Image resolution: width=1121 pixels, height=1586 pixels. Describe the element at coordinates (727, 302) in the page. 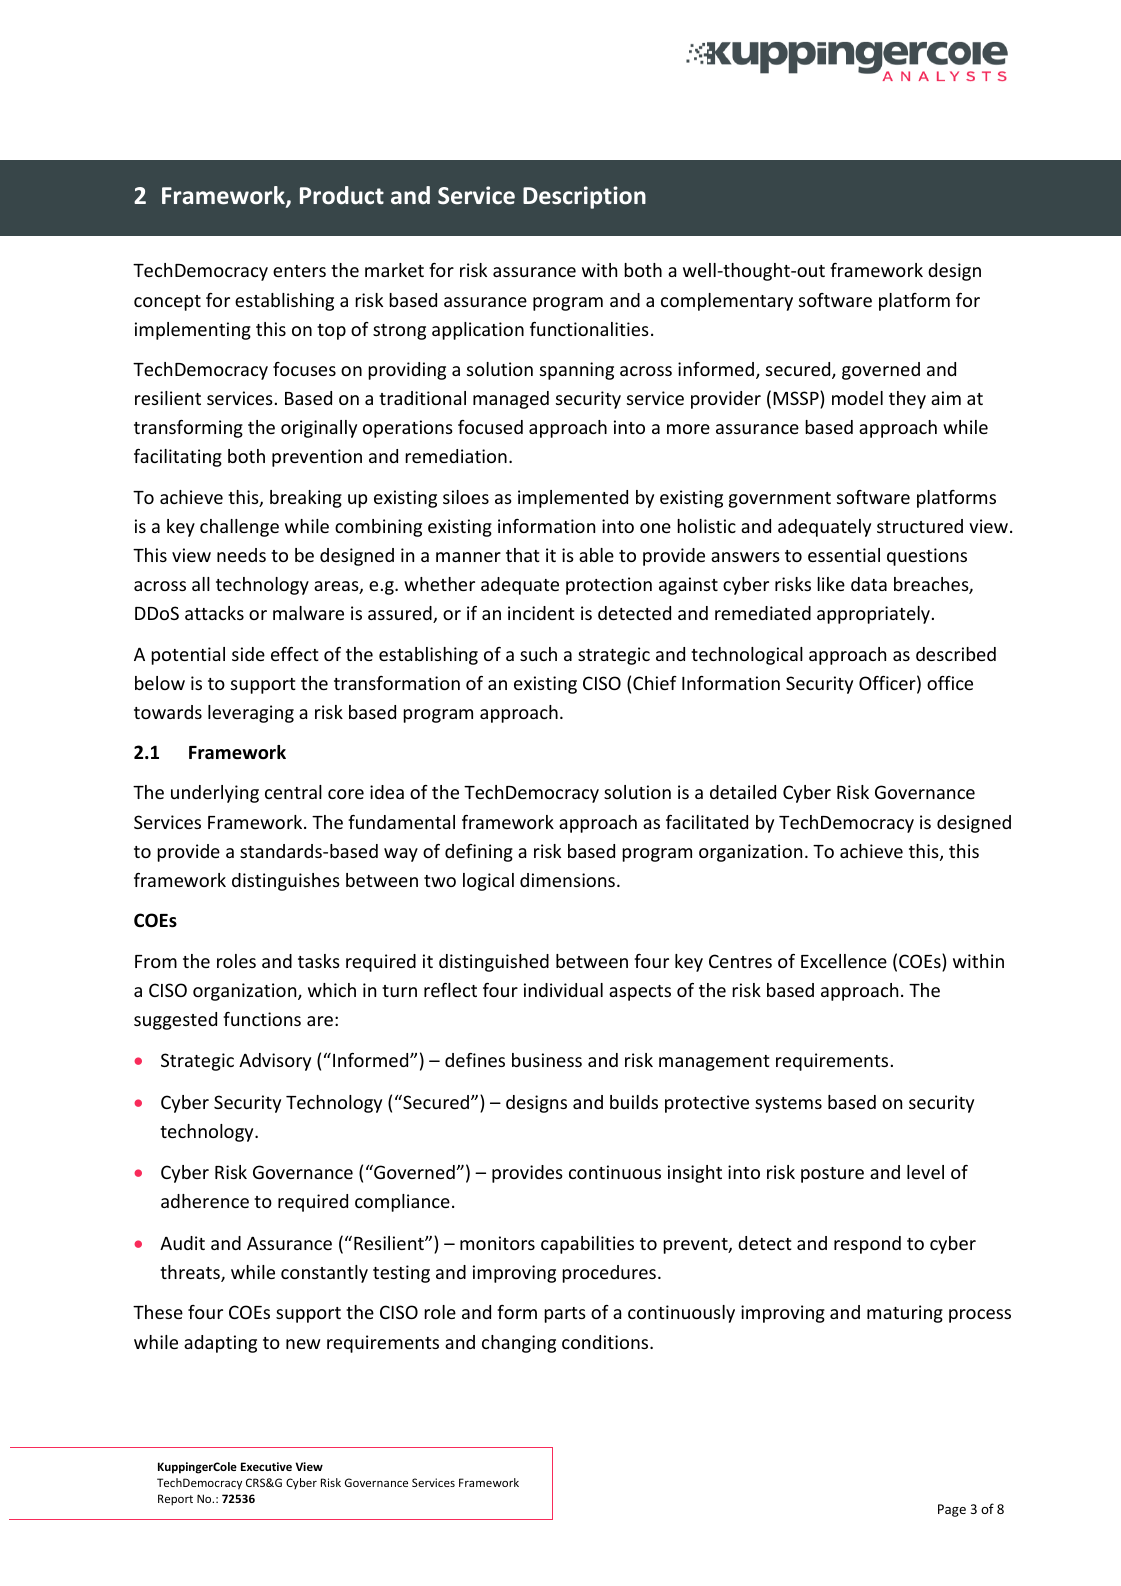

I see `complementary` at that location.
